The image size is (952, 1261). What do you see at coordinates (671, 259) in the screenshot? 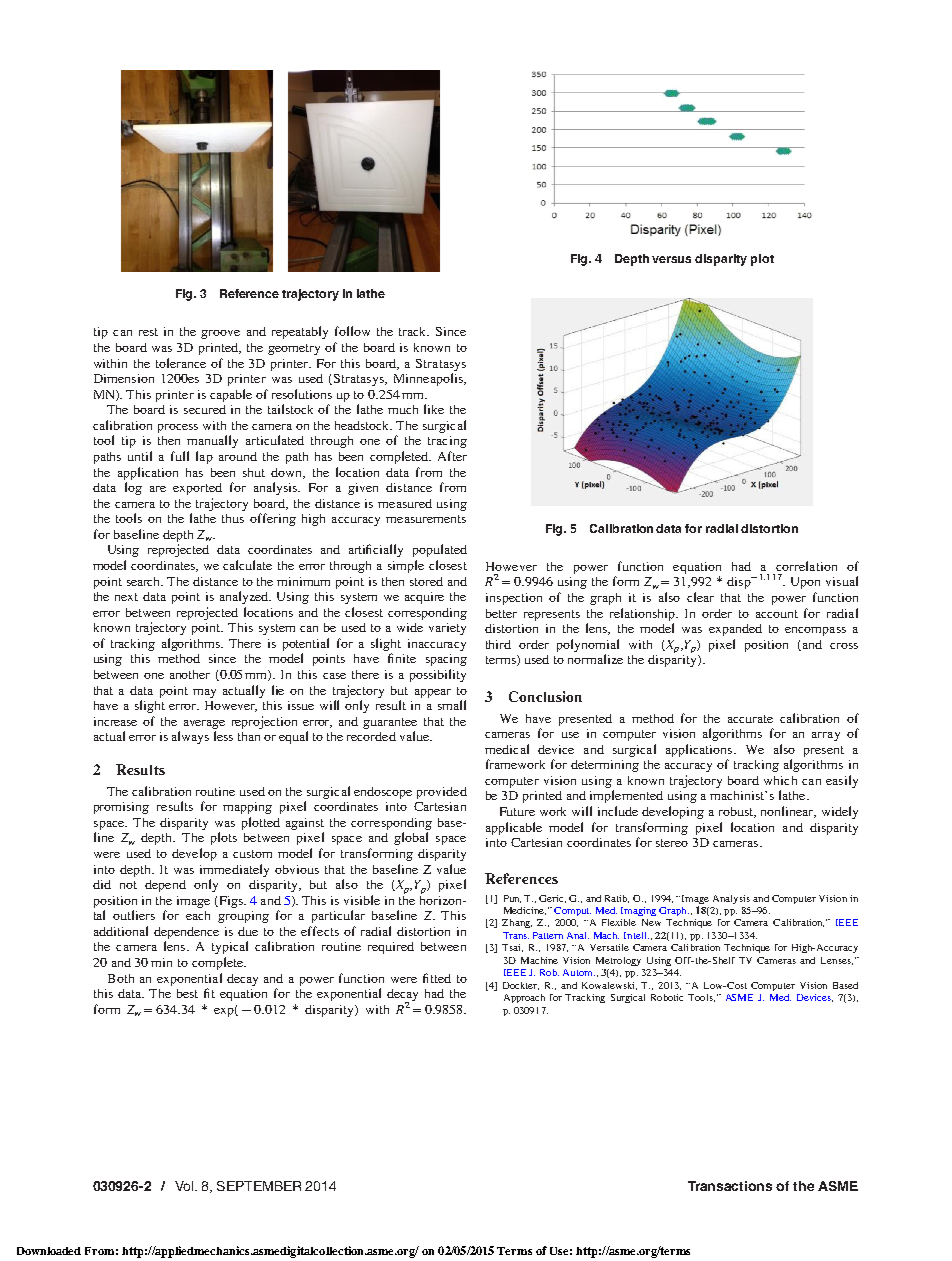
I see `versus` at bounding box center [671, 259].
